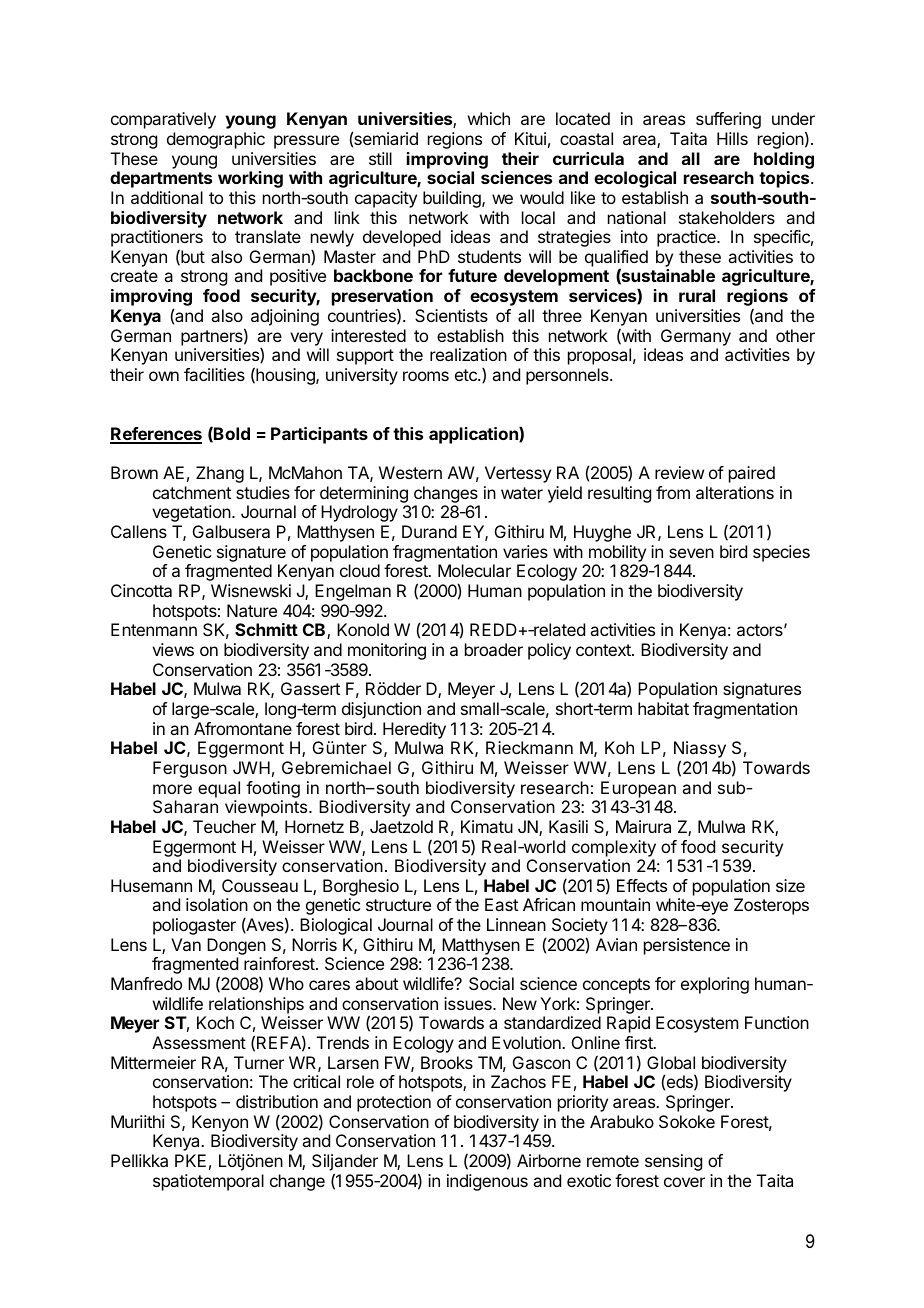 Image resolution: width=924 pixels, height=1308 pixels. I want to click on European, so click(638, 789).
